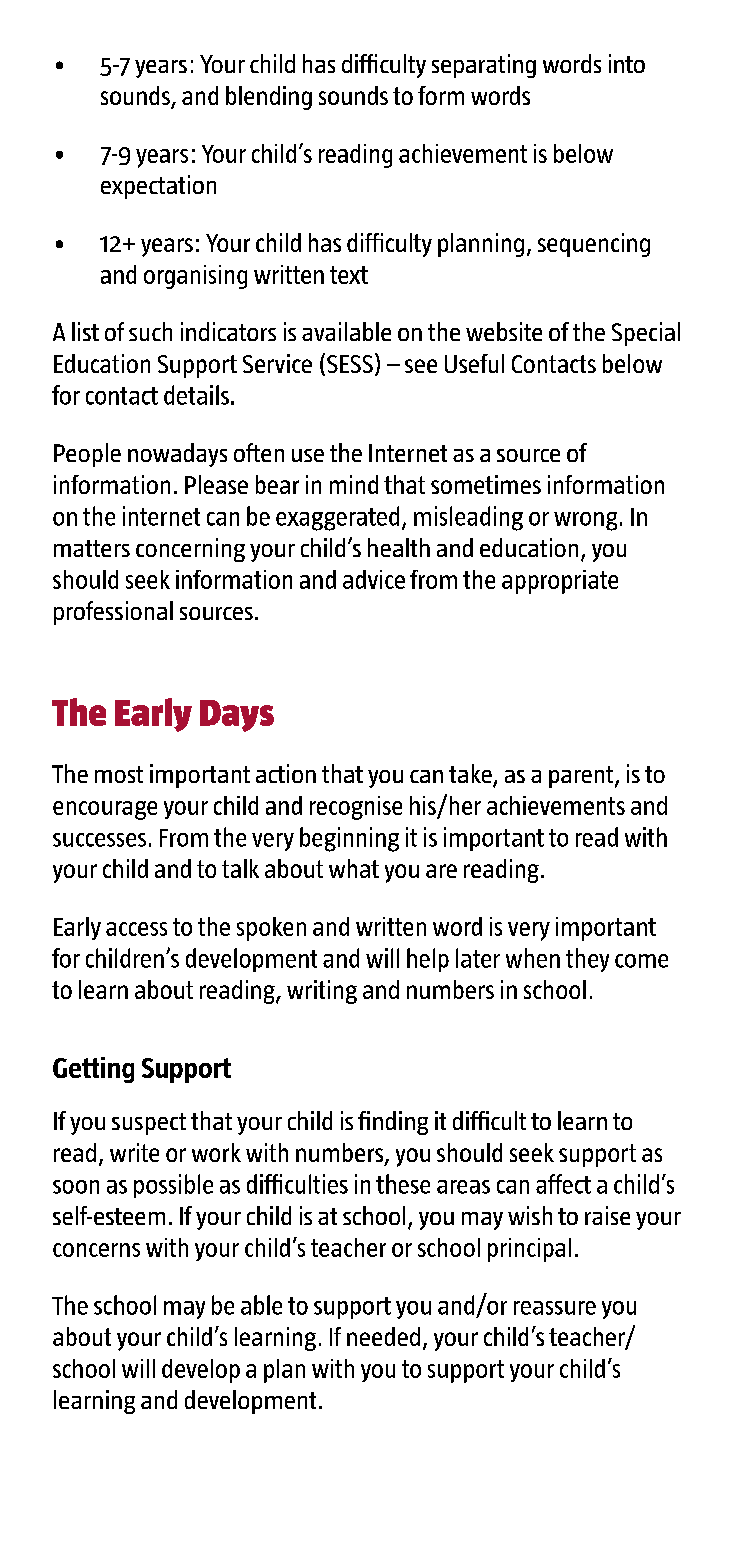 The width and height of the screenshot is (739, 1568). I want to click on reassure, so click(555, 1308).
